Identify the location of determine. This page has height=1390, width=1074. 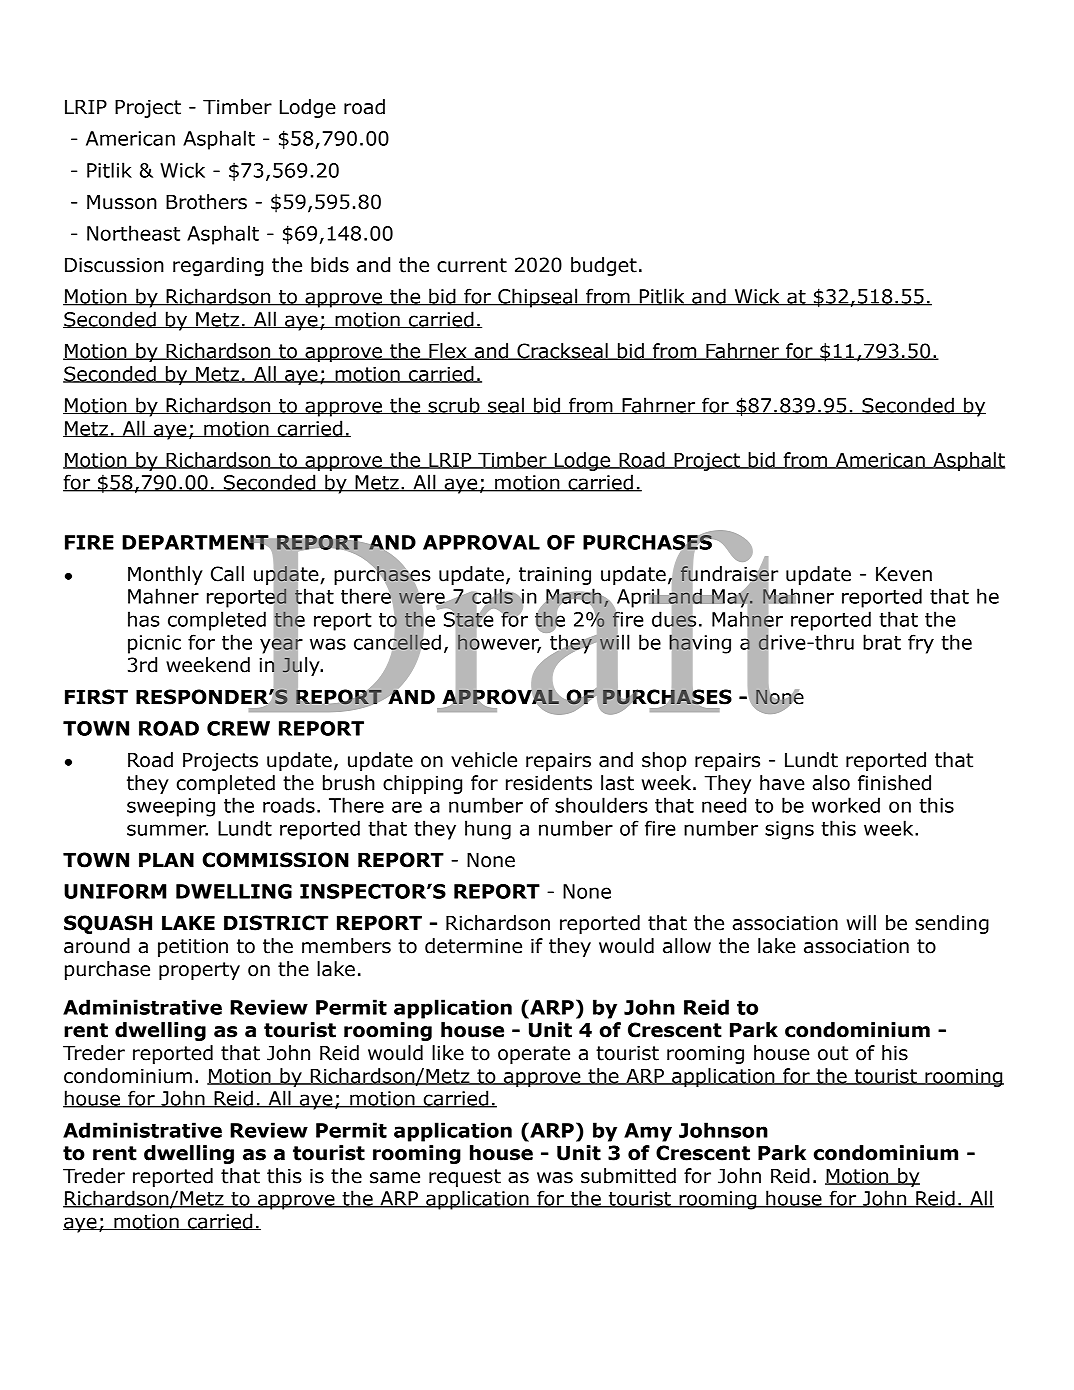
(473, 946).
